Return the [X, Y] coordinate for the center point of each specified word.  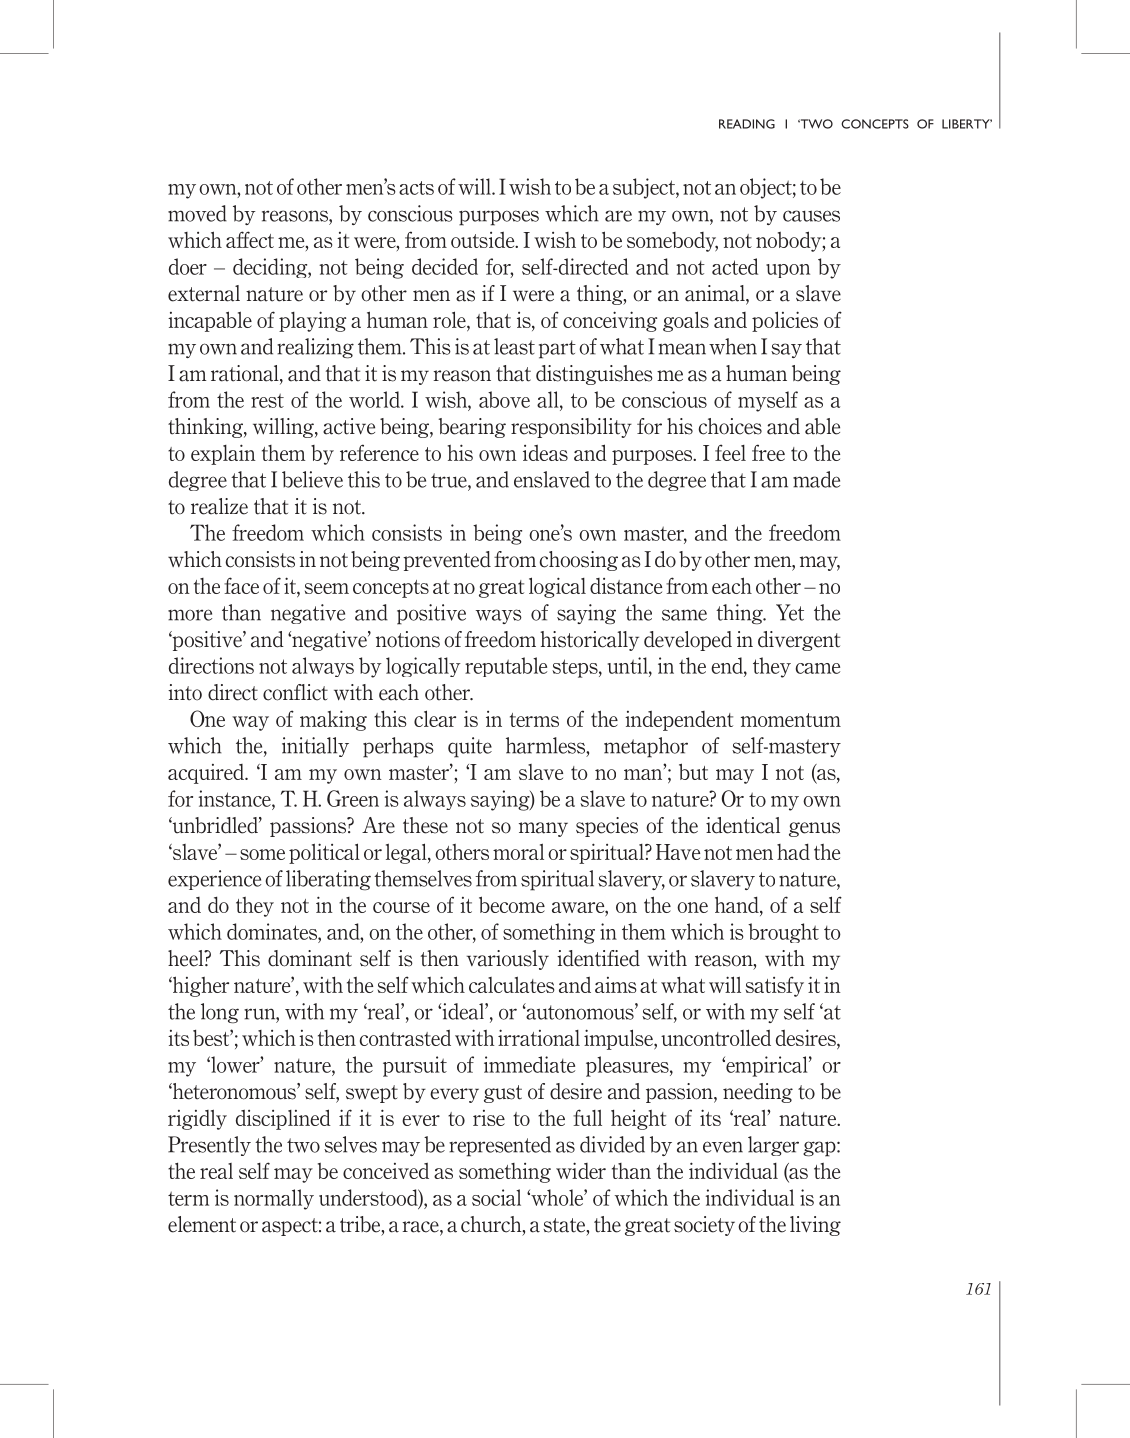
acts [416, 188]
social [496, 1197]
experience [214, 880]
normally [274, 1199]
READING [747, 124]
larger [773, 1146]
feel [730, 452]
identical [743, 825]
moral [518, 851]
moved [197, 213]
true [450, 480]
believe [312, 479]
